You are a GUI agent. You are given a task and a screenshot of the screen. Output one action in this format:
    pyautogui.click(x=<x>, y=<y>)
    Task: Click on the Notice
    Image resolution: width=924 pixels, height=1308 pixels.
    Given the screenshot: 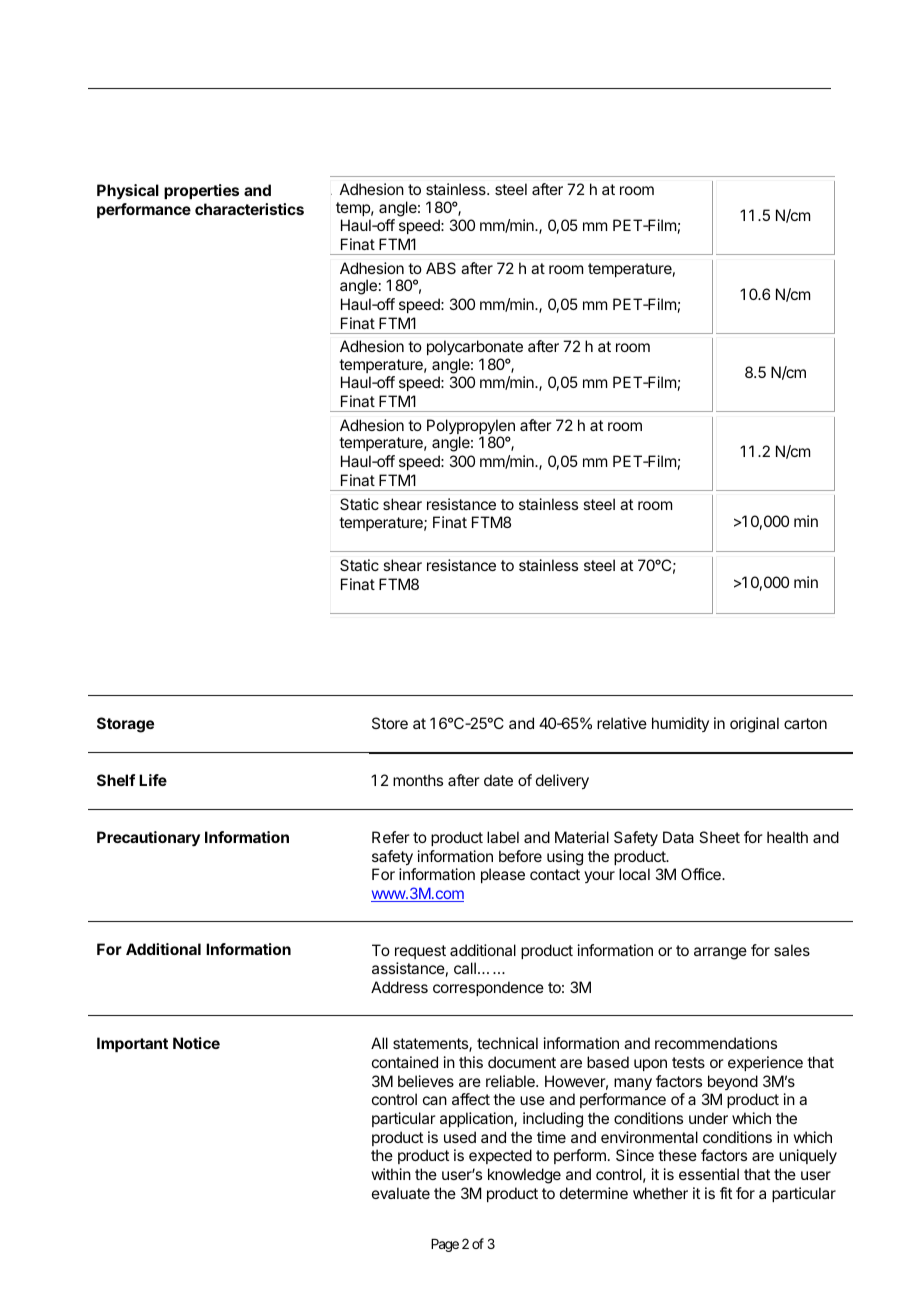 What is the action you would take?
    pyautogui.click(x=196, y=1043)
